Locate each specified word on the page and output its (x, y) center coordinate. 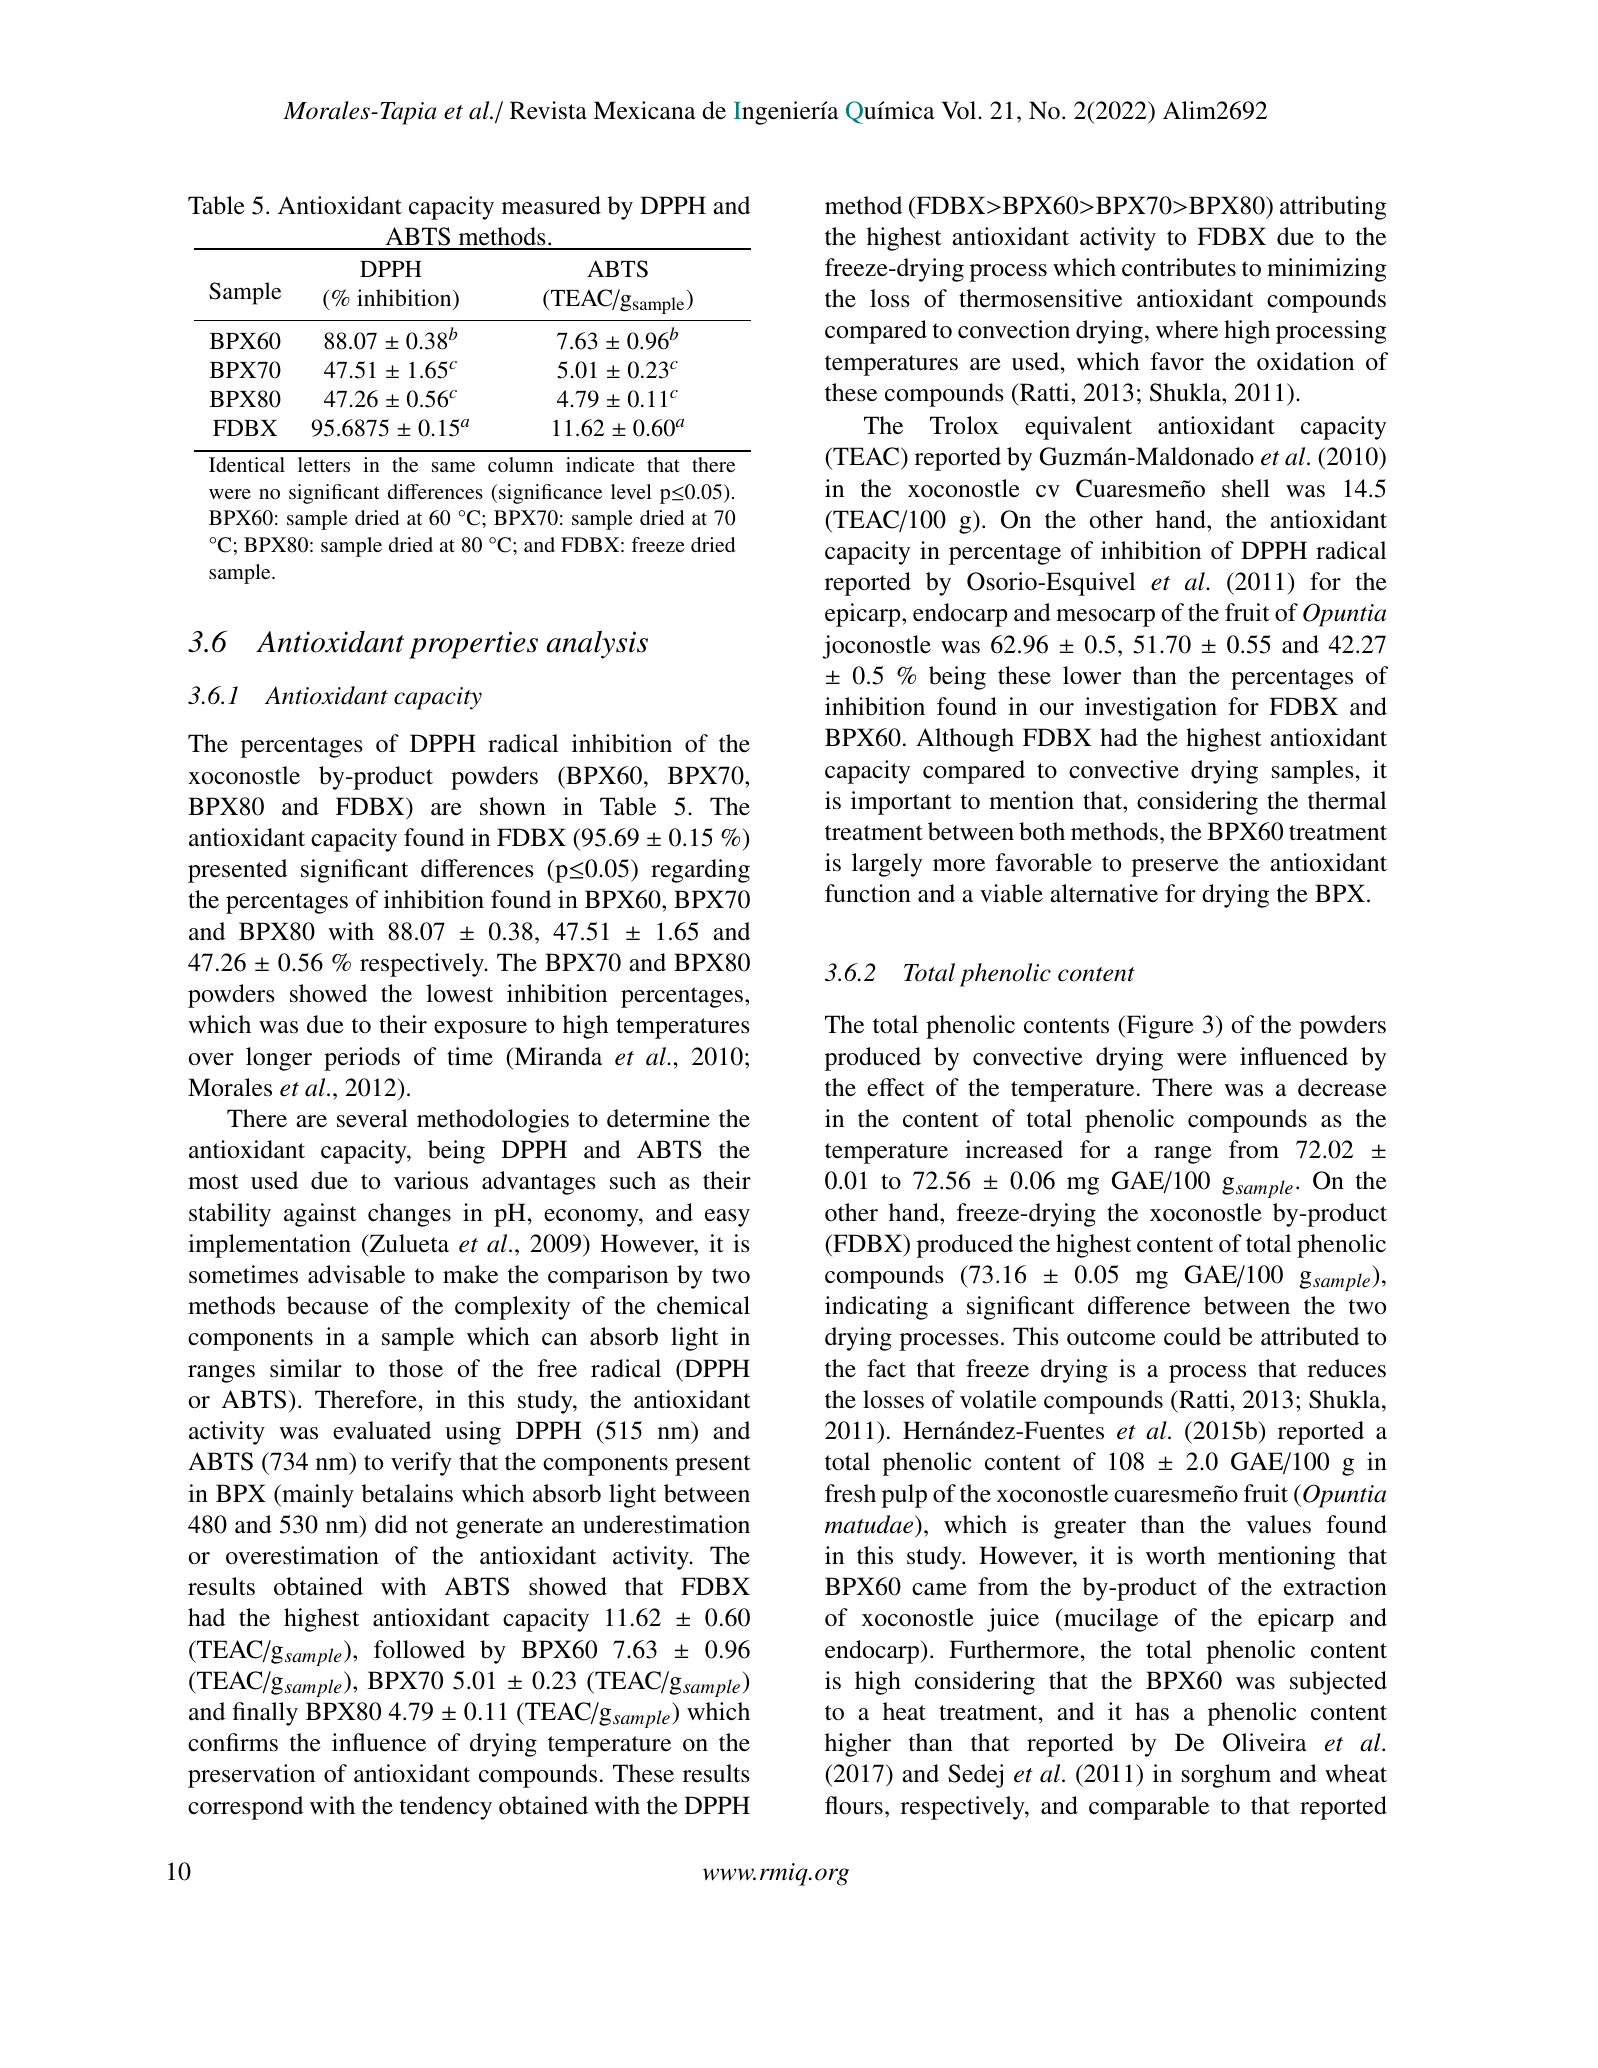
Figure (1159, 1027)
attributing (1333, 208)
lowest (459, 993)
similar (306, 1368)
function (868, 893)
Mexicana (644, 110)
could (1192, 1336)
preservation (251, 1776)
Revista (548, 110)
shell (1246, 488)
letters (324, 464)
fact (886, 1368)
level (631, 491)
